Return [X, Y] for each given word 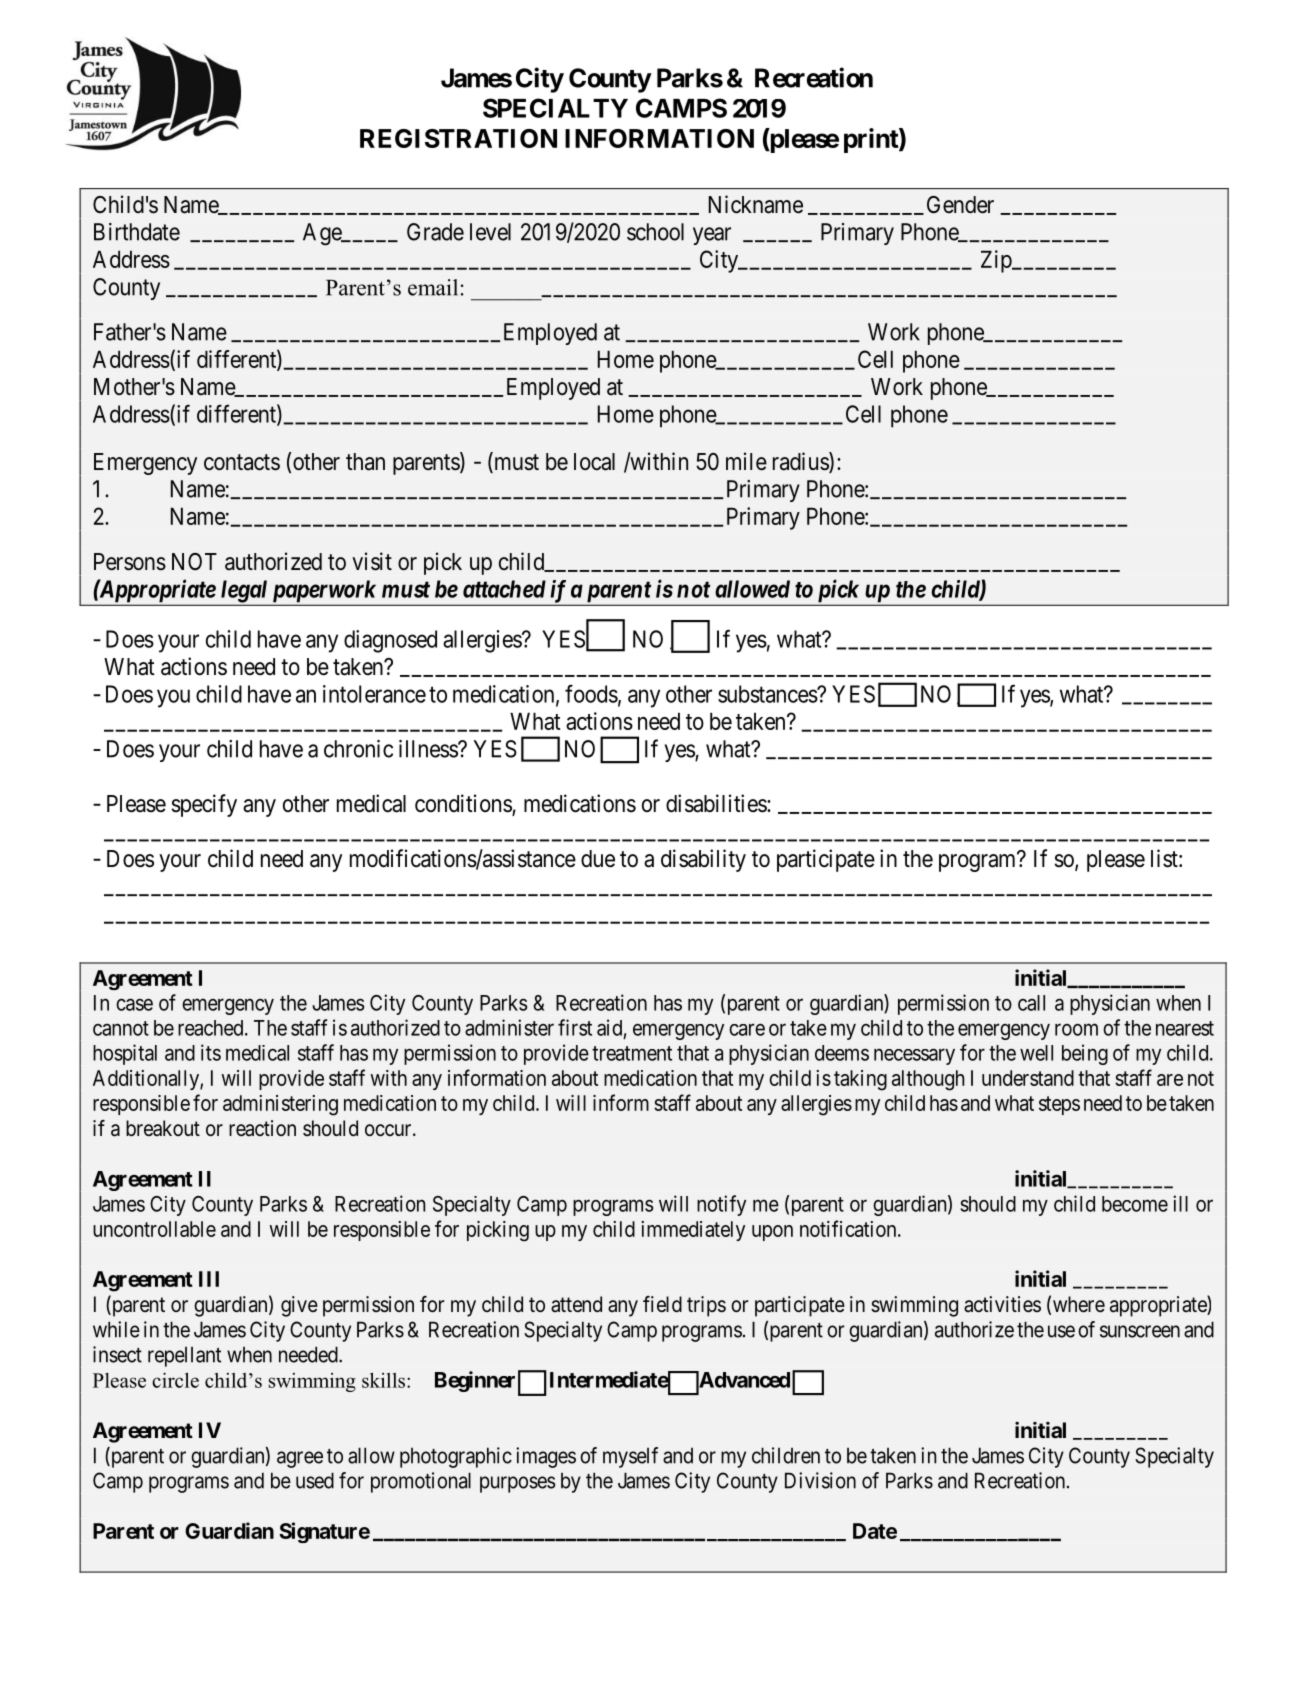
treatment [632, 1053]
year [712, 236]
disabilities [717, 803]
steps [1059, 1105]
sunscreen [1140, 1331]
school [655, 232]
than [365, 462]
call [1031, 1003]
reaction [262, 1128]
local [594, 462]
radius [801, 462]
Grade [435, 232]
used [315, 1480]
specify [204, 805]
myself [630, 1457]
